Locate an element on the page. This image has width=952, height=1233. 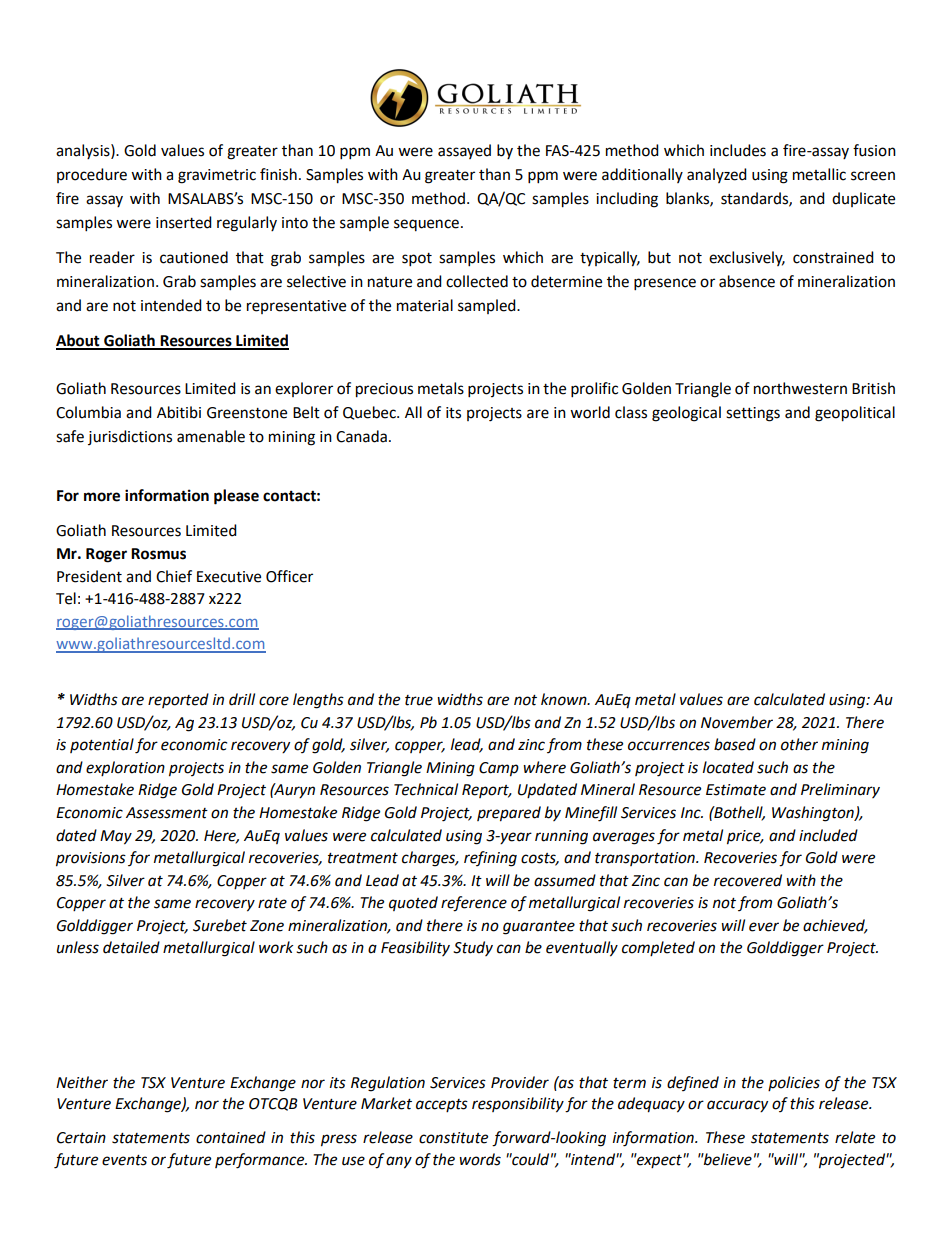
sequence is located at coordinates (426, 225).
